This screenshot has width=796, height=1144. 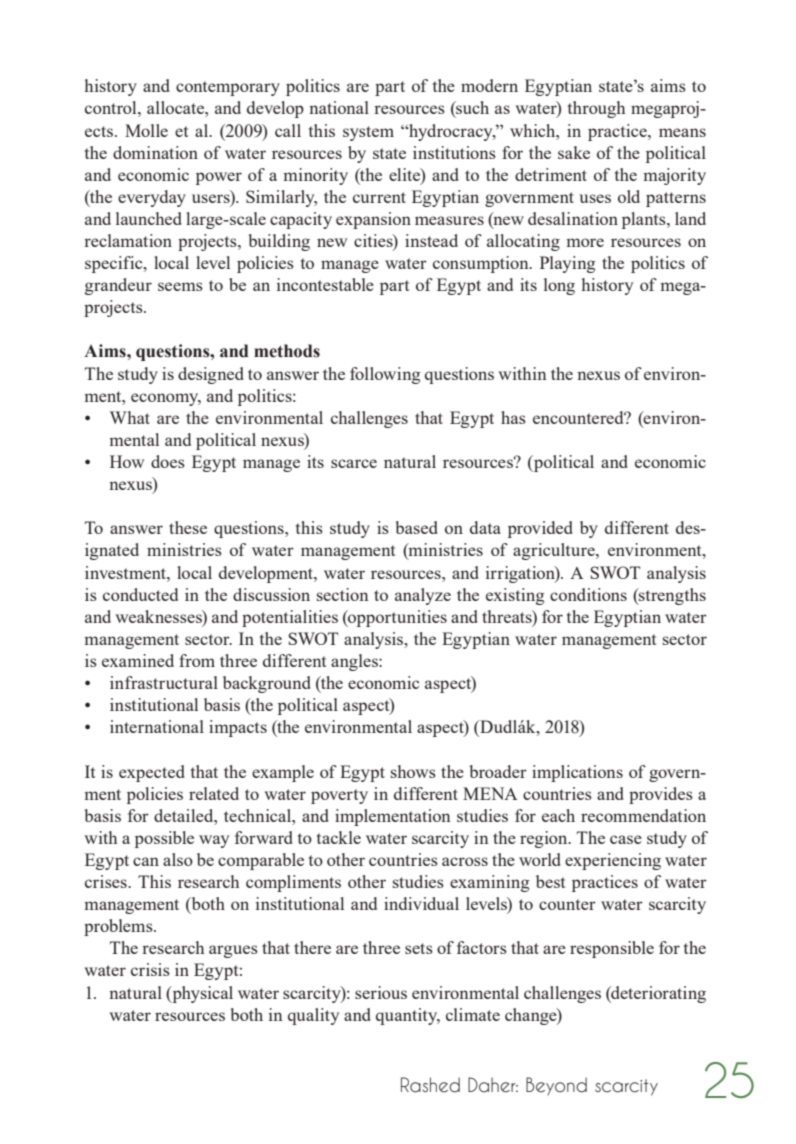 I want to click on has, so click(x=513, y=417).
